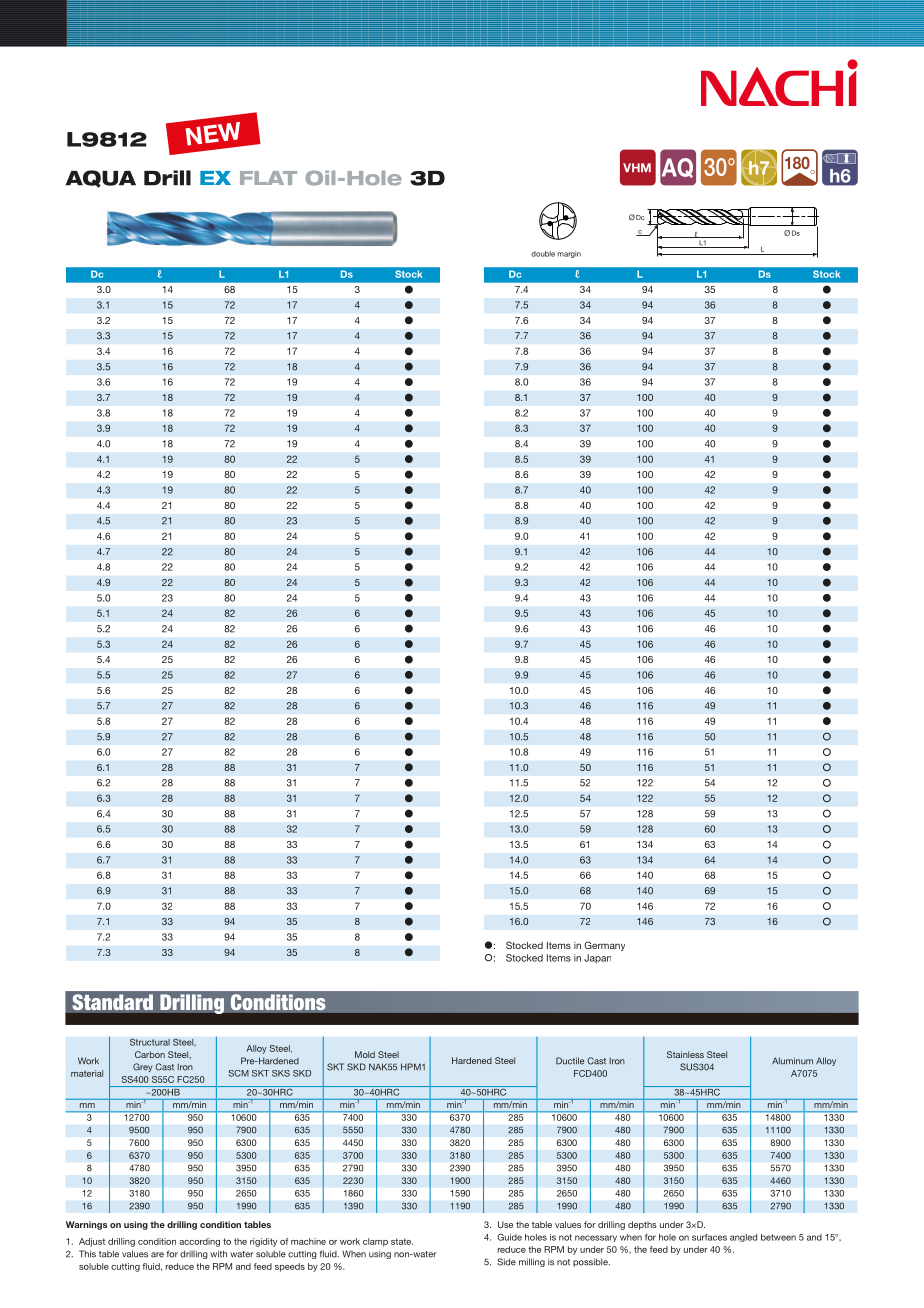 The image size is (924, 1308). What do you see at coordinates (597, 959) in the screenshot?
I see `Japan` at bounding box center [597, 959].
